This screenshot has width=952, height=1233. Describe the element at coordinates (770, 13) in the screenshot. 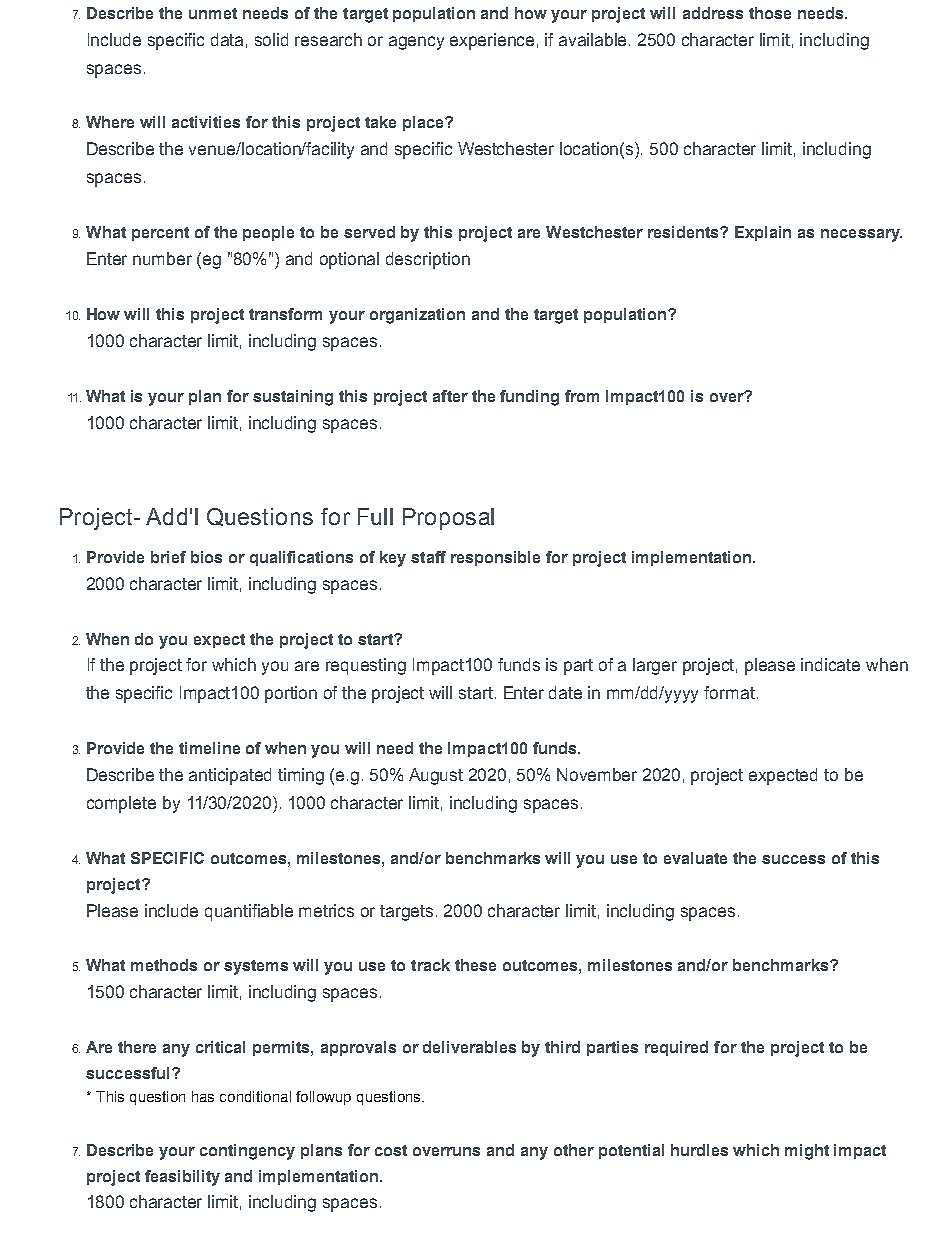

I see `those` at that location.
